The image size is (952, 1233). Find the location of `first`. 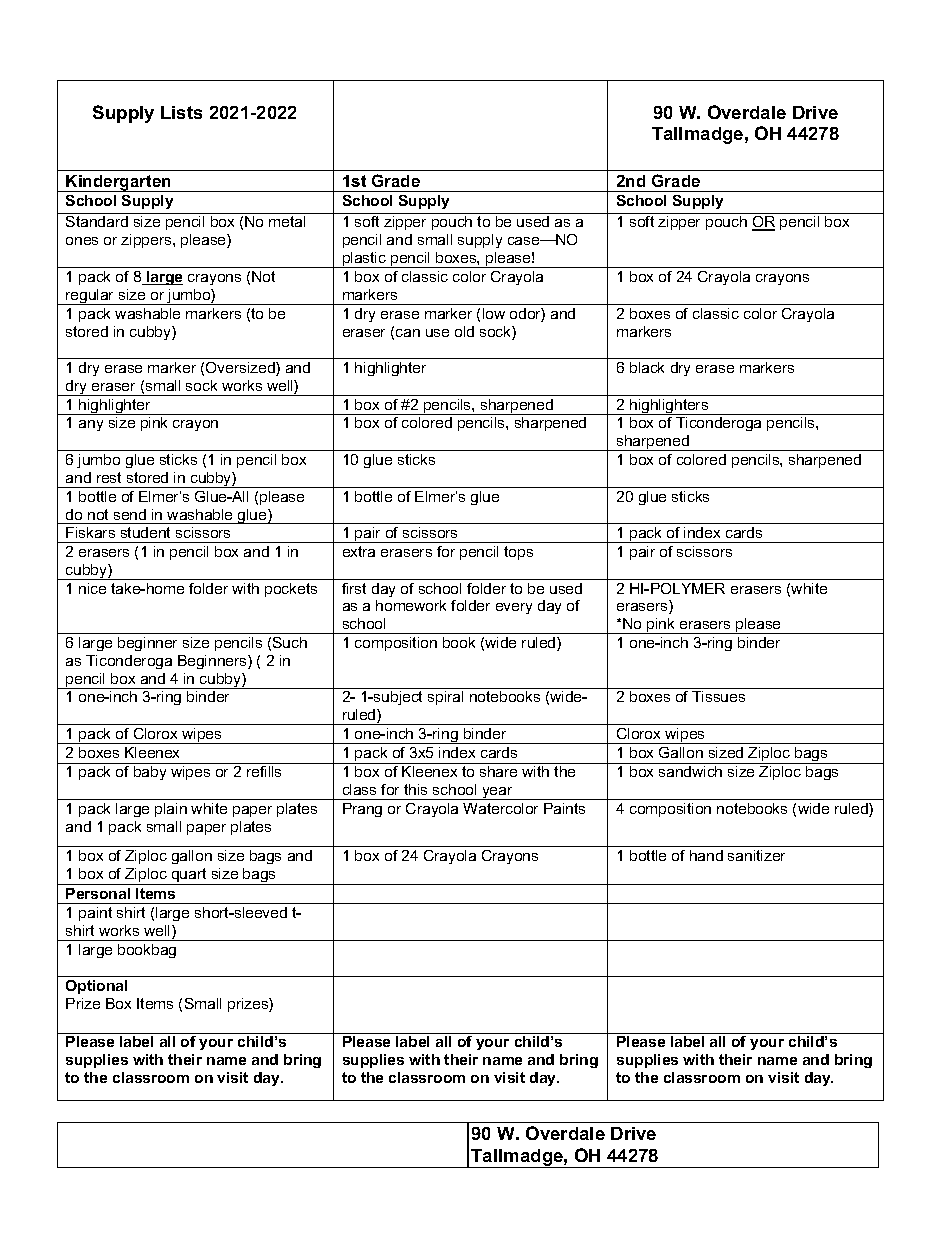

first is located at coordinates (354, 588).
